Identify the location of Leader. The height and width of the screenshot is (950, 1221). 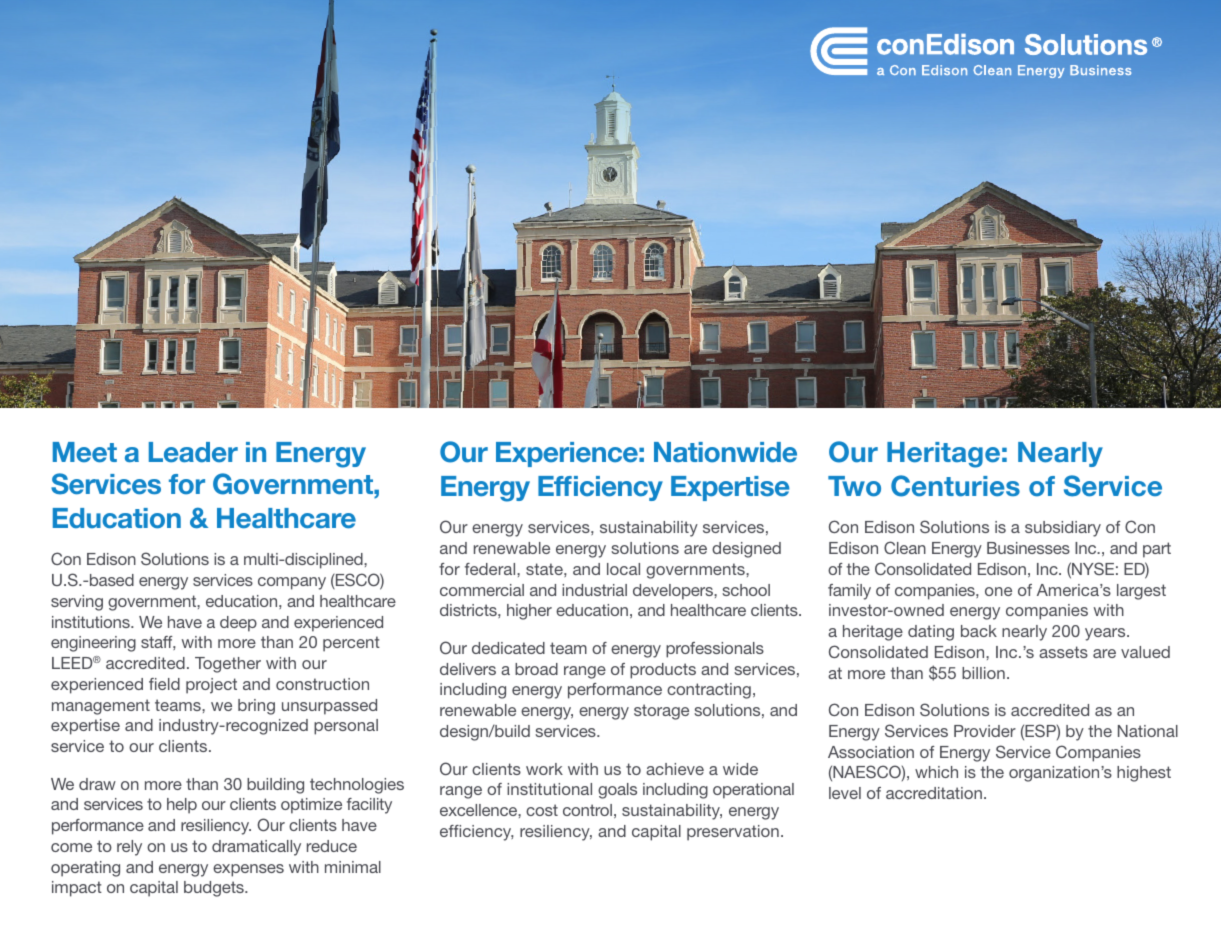
(193, 452).
